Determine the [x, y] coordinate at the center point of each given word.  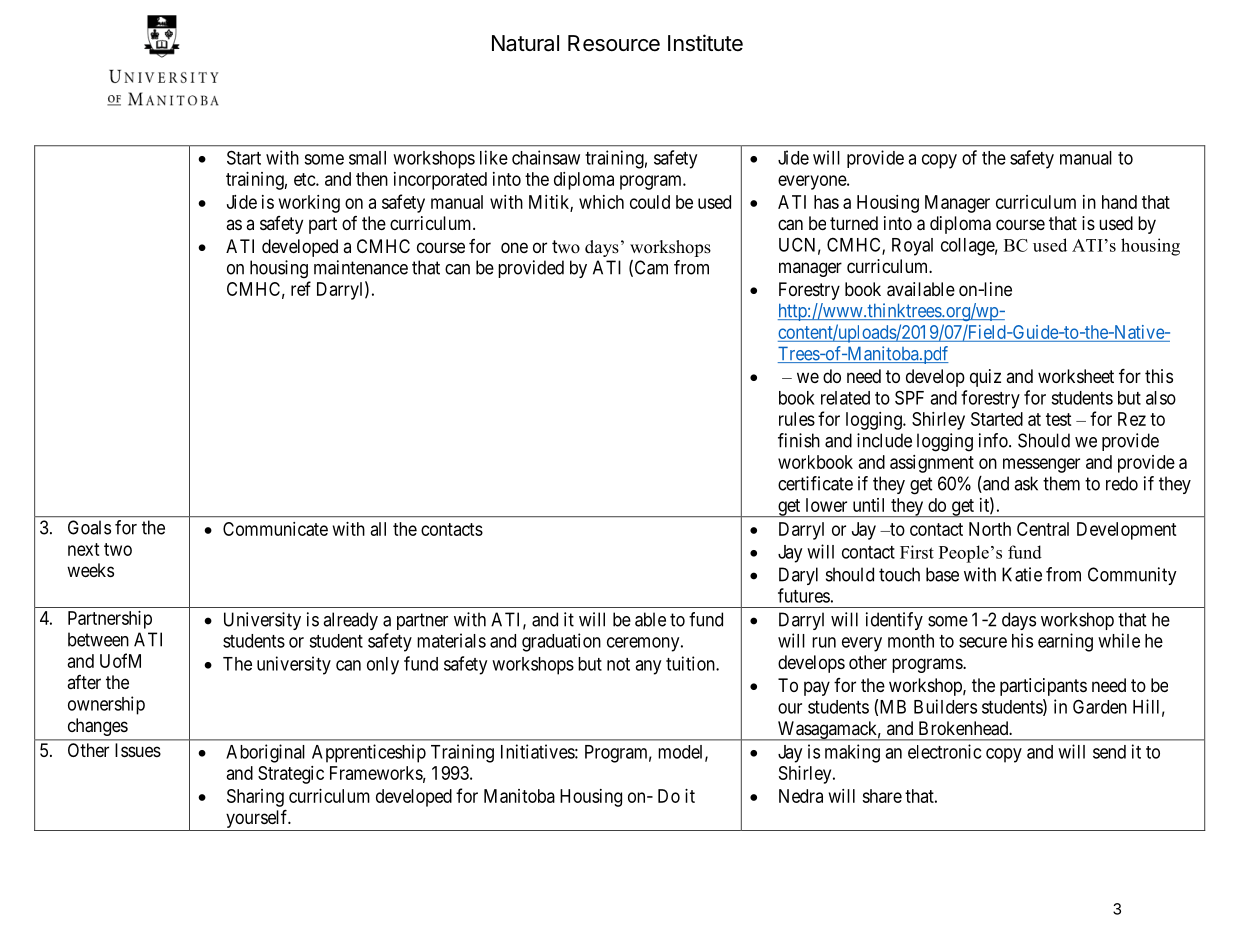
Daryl [798, 576]
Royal [912, 247]
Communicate [275, 529]
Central [1043, 529]
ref [301, 288]
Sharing [255, 798]
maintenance [361, 267]
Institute [705, 43]
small [367, 158]
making [852, 753]
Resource [614, 43]
